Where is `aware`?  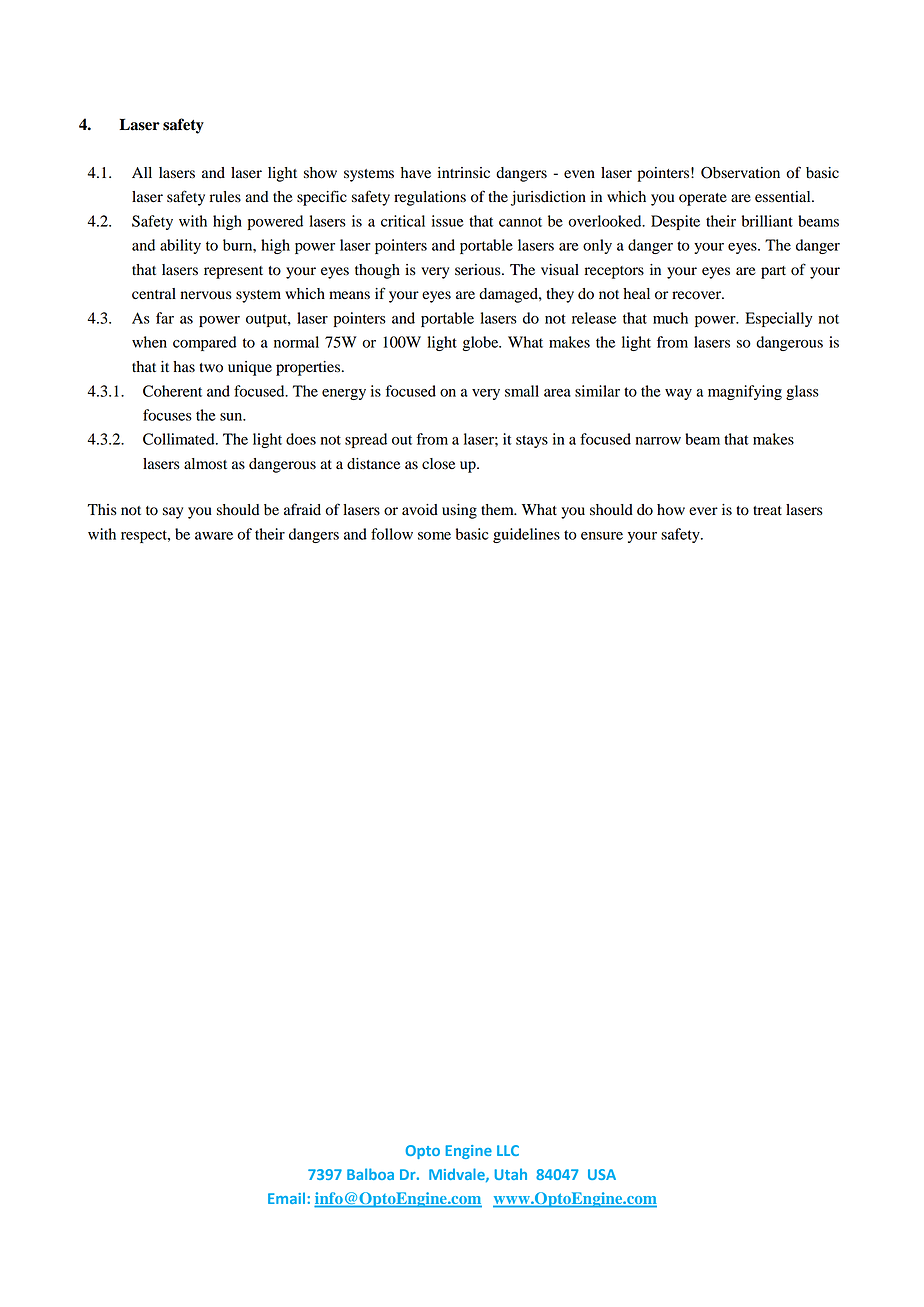 aware is located at coordinates (214, 536).
